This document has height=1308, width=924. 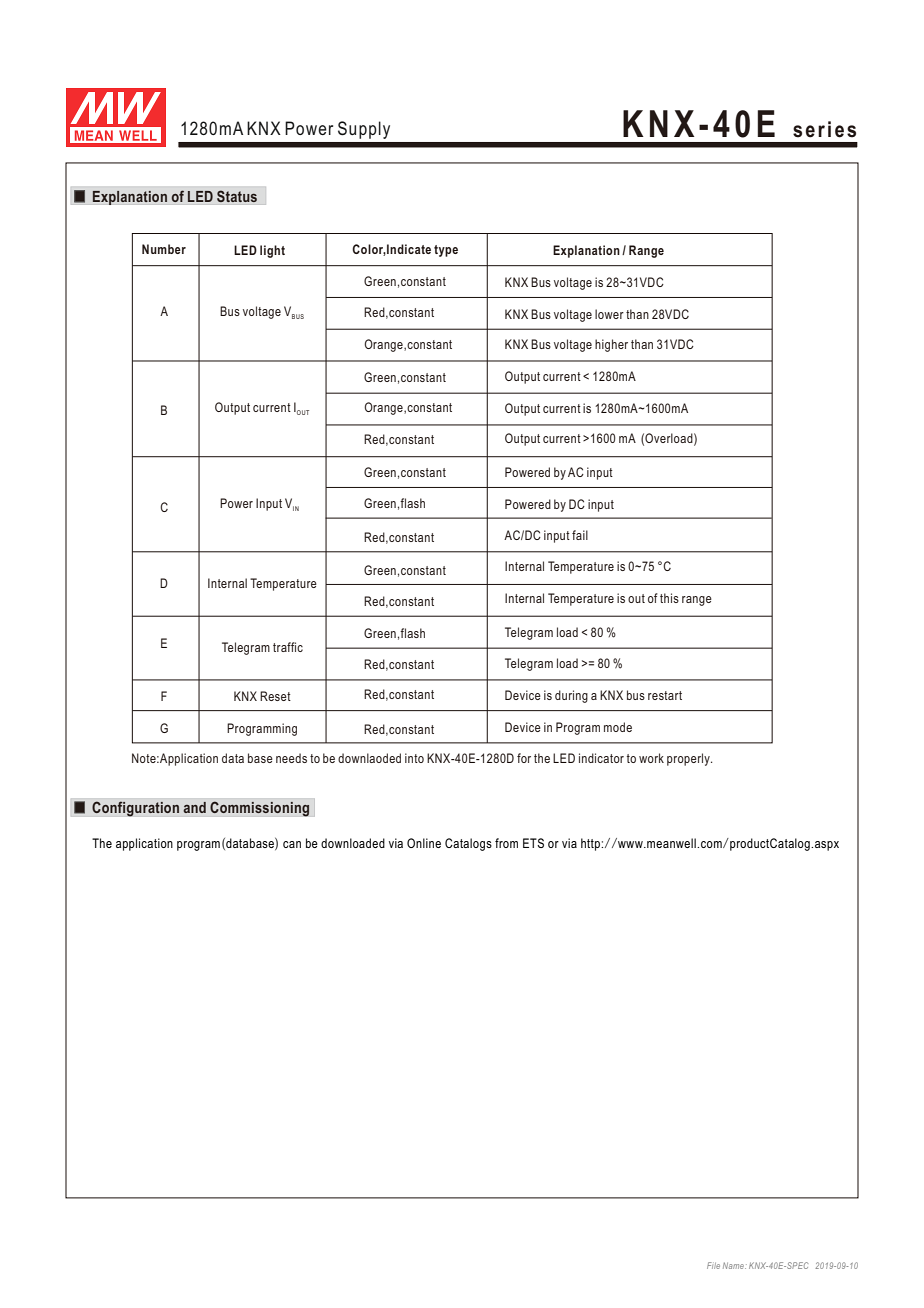 What do you see at coordinates (260, 809) in the document?
I see `Commissioning` at bounding box center [260, 809].
